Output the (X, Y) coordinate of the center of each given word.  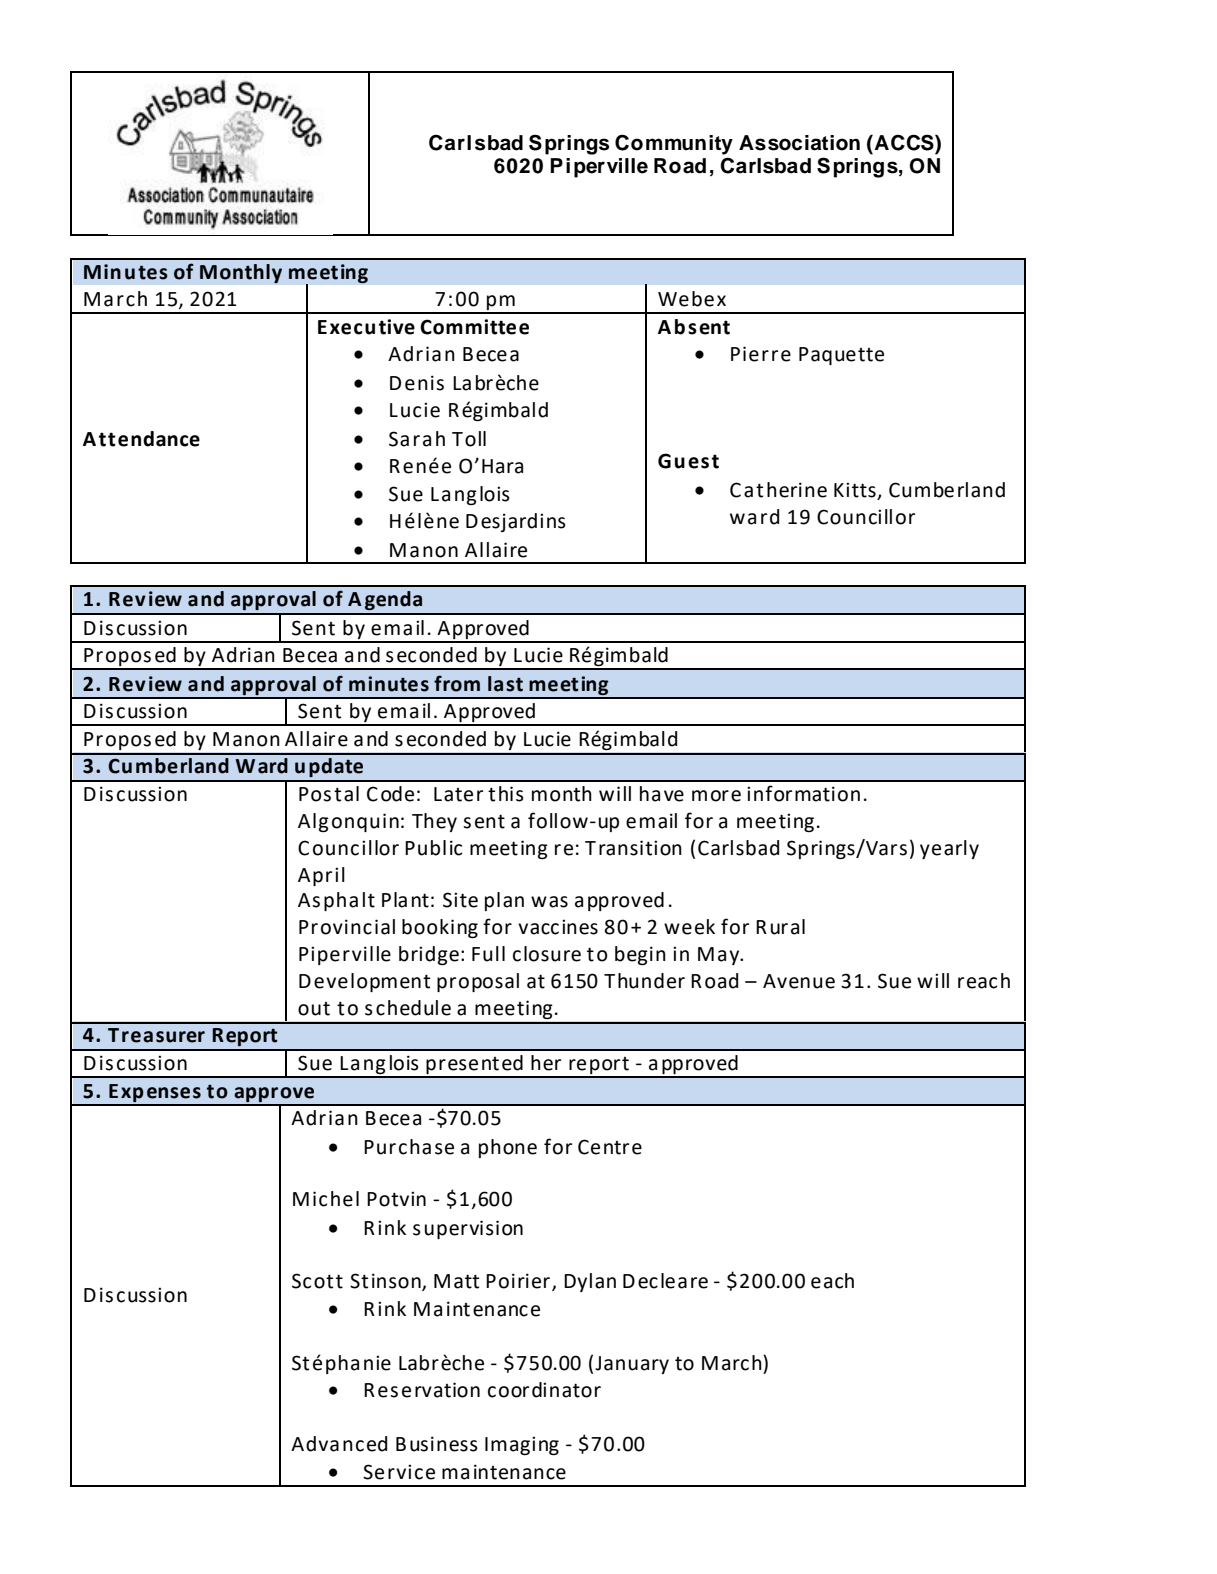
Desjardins (516, 522)
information (803, 793)
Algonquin (348, 822)
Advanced (339, 1444)
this (506, 794)
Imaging (522, 1445)
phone (508, 1148)
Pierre (761, 354)
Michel (326, 1199)
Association (799, 143)
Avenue (799, 981)
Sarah (417, 439)
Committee (474, 327)
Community (674, 144)
